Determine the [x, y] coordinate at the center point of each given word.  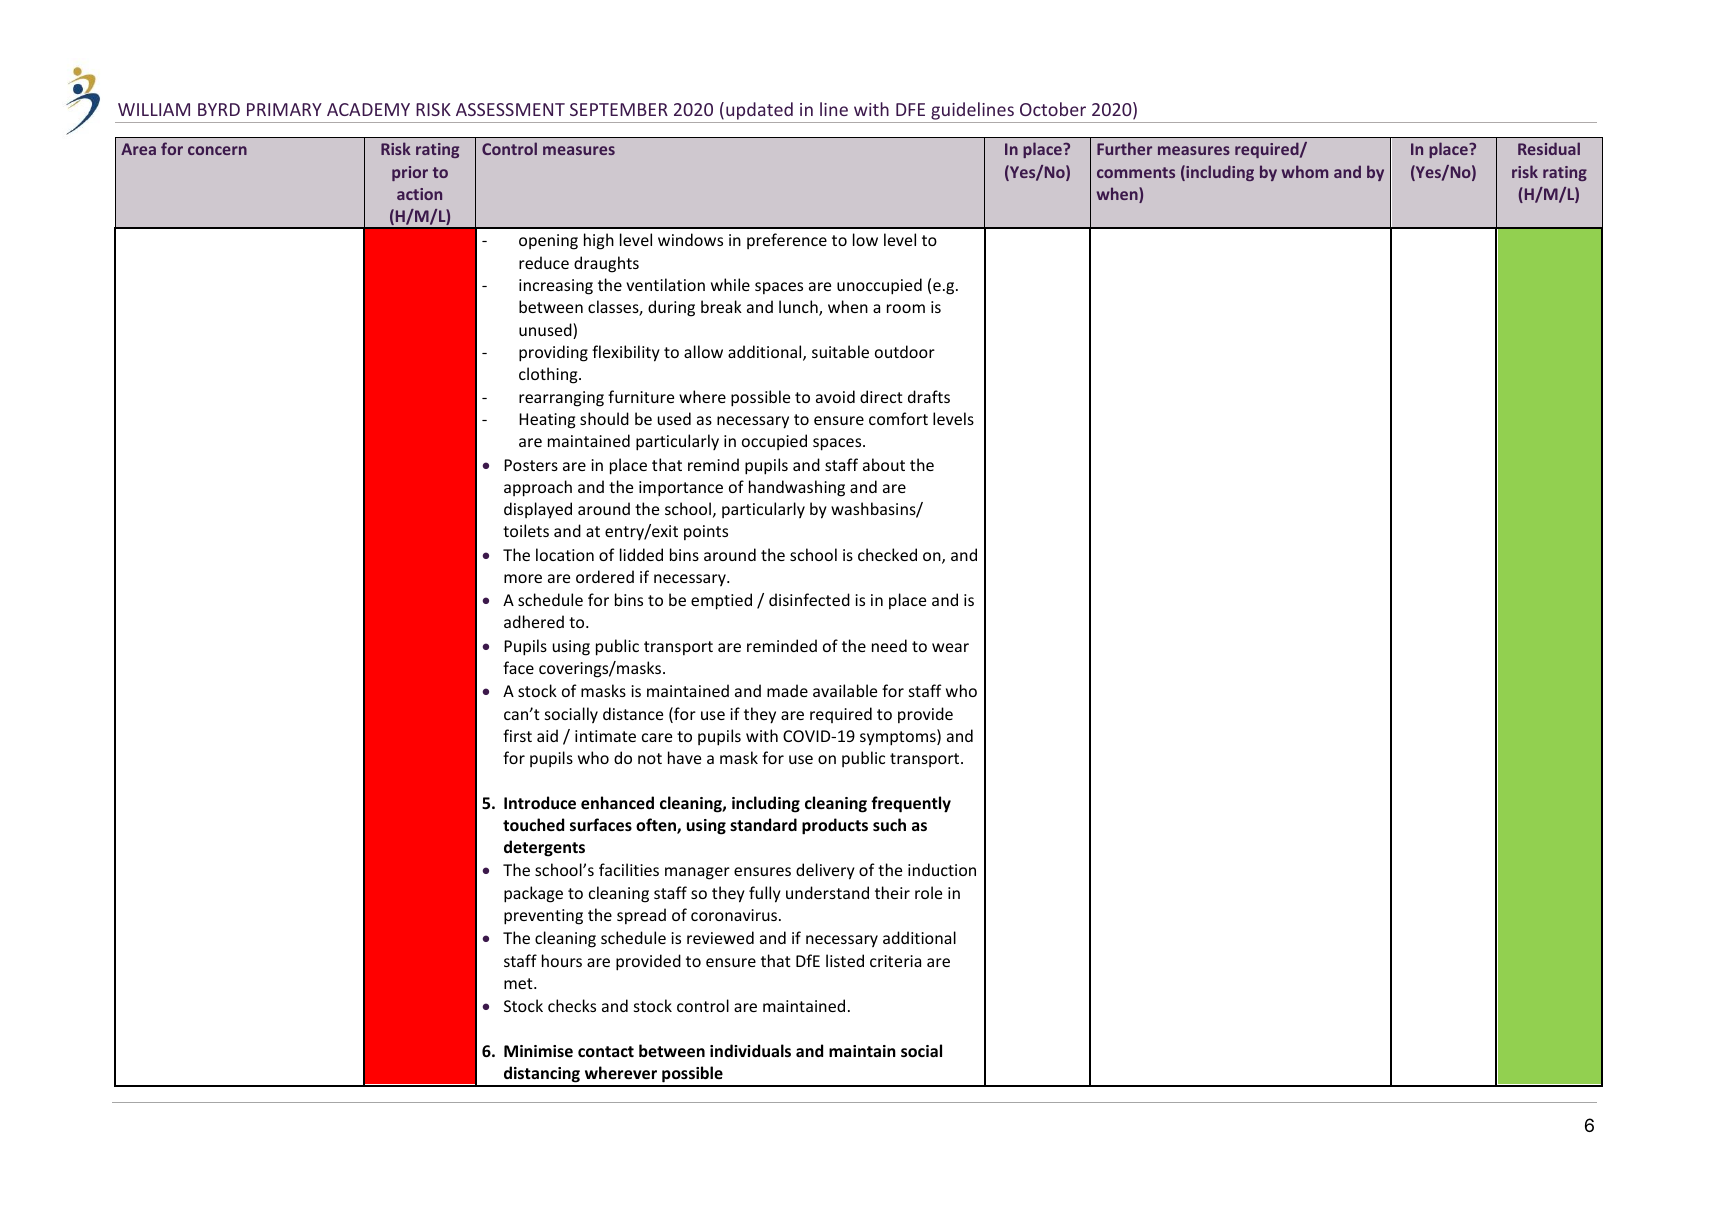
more [523, 578]
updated [759, 112]
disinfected [809, 599]
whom [1305, 171]
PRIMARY [284, 109]
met [519, 983]
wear [950, 647]
